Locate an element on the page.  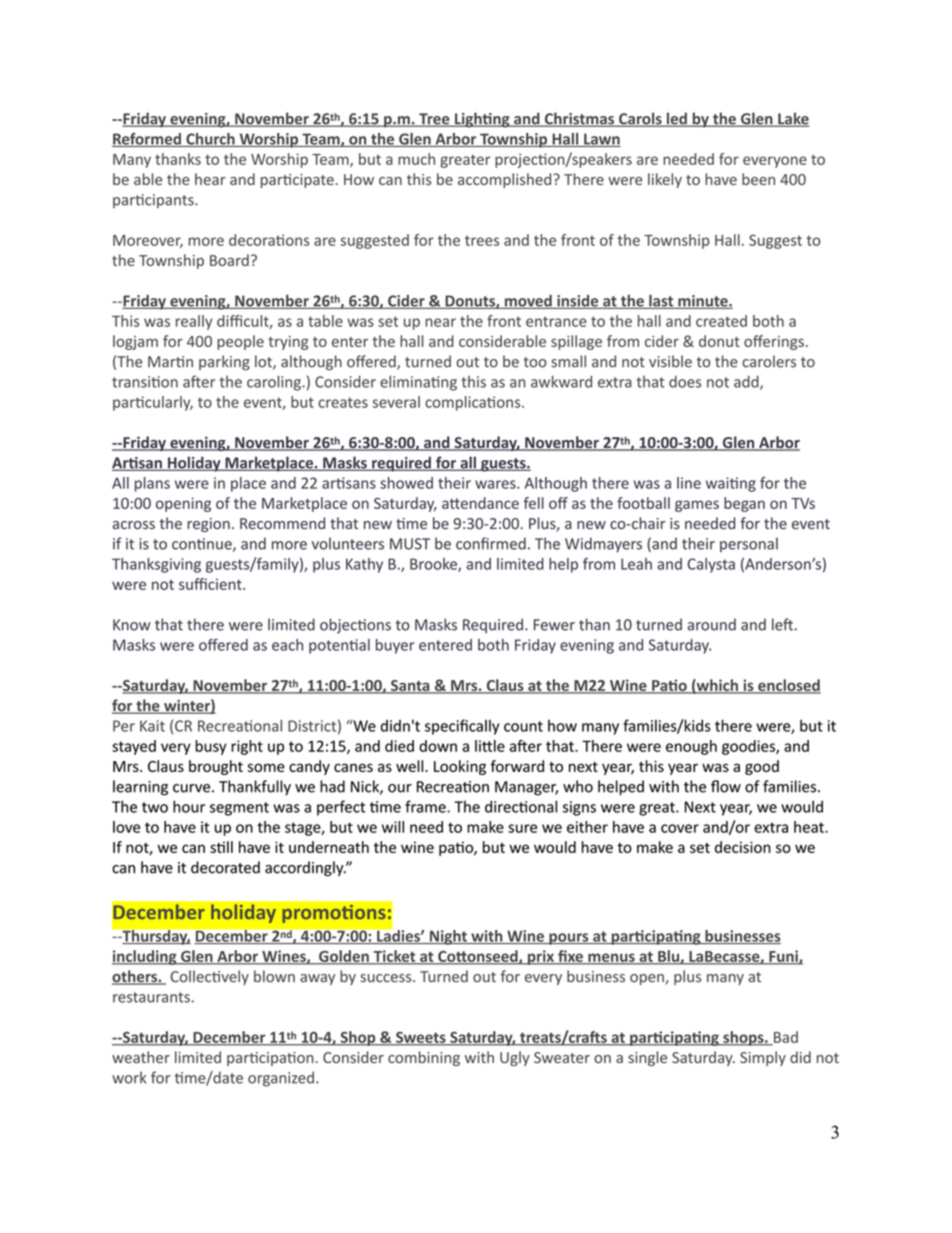
enough is located at coordinates (691, 747).
